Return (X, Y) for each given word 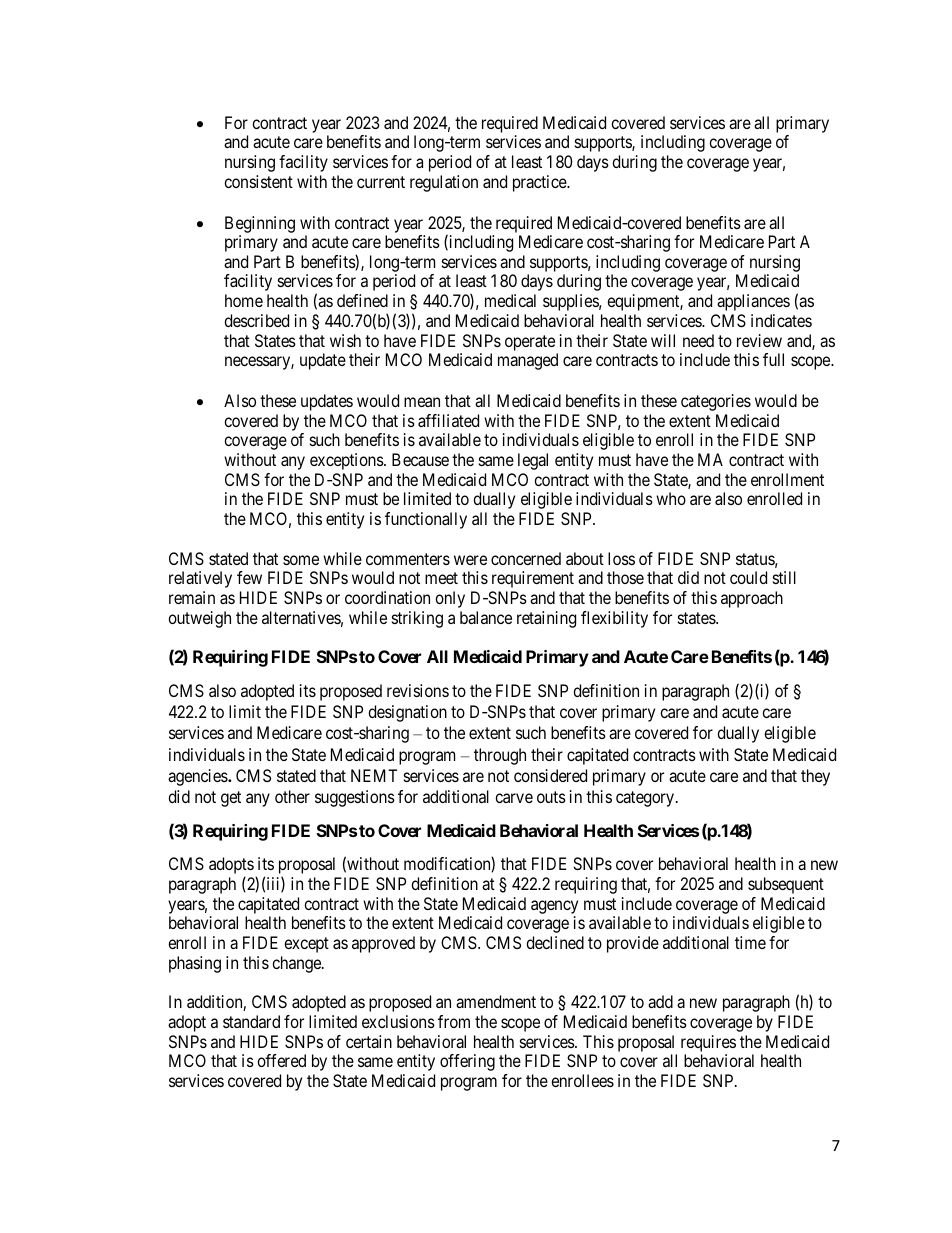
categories (716, 402)
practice (540, 183)
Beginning (260, 224)
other (292, 796)
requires (708, 1043)
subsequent (786, 885)
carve (514, 798)
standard (251, 1021)
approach (752, 599)
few (249, 577)
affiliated (448, 420)
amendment (496, 1001)
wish (345, 340)
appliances (753, 302)
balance (486, 617)
